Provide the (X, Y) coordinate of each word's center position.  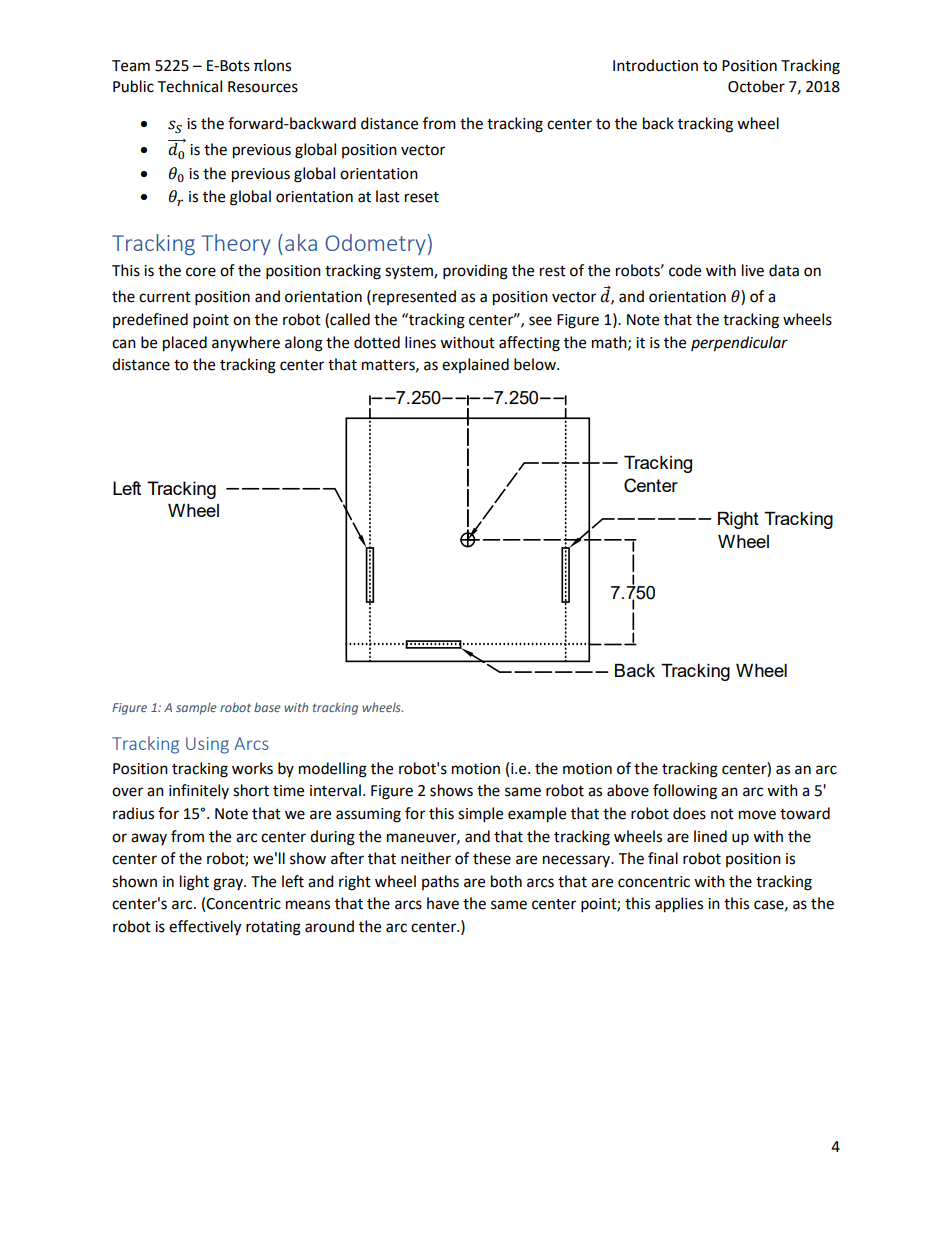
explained (475, 365)
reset (422, 197)
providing (475, 272)
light (194, 883)
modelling (333, 770)
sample (196, 708)
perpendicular (739, 344)
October (756, 86)
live (753, 270)
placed (185, 344)
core (201, 272)
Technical (189, 86)
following (685, 792)
